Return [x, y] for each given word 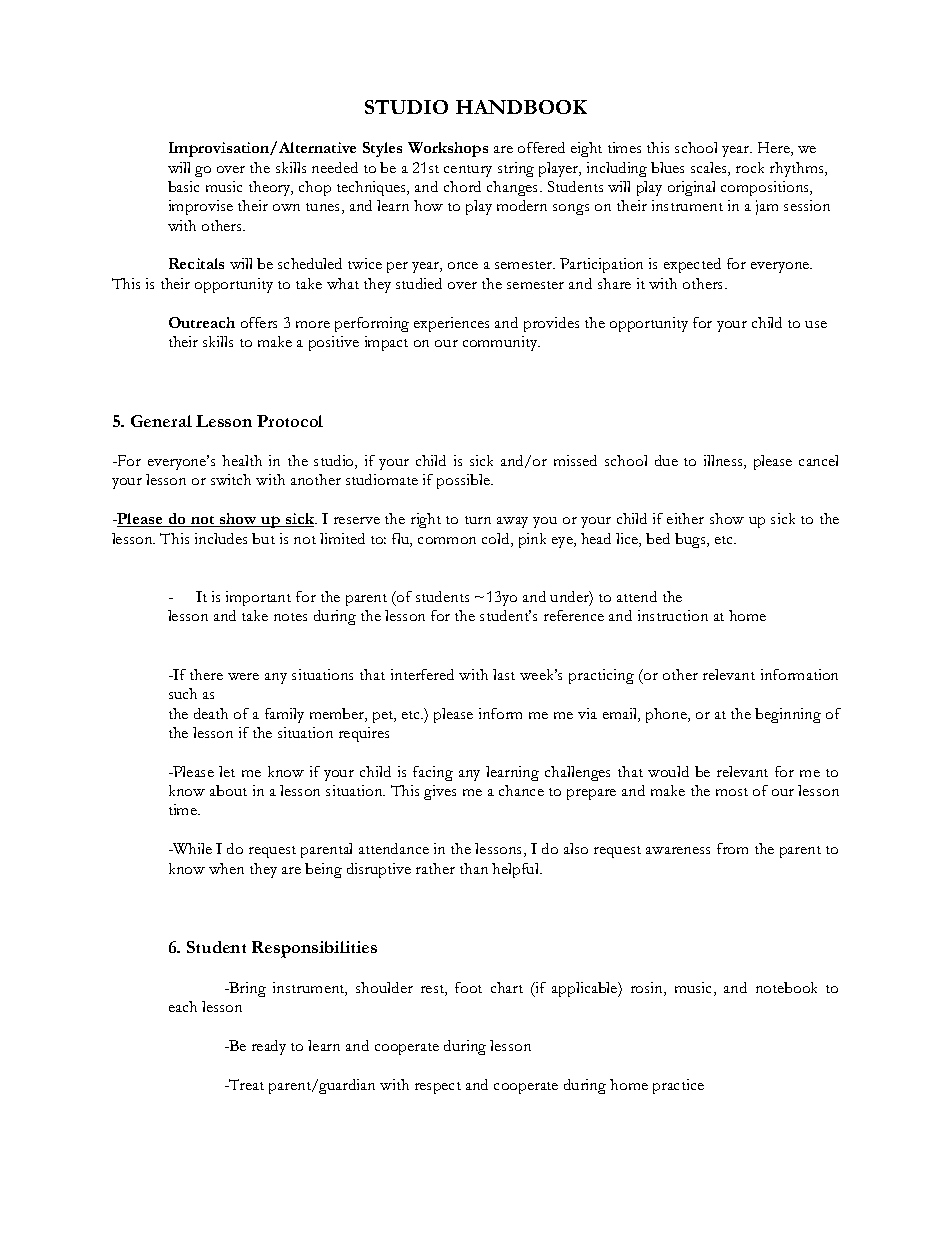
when [226, 868]
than [474, 868]
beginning [788, 715]
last [504, 674]
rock [750, 167]
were [243, 676]
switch [231, 479]
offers [259, 322]
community [501, 343]
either [685, 518]
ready [269, 1047]
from [732, 848]
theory [271, 188]
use [816, 324]
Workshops [448, 149]
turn [478, 520]
